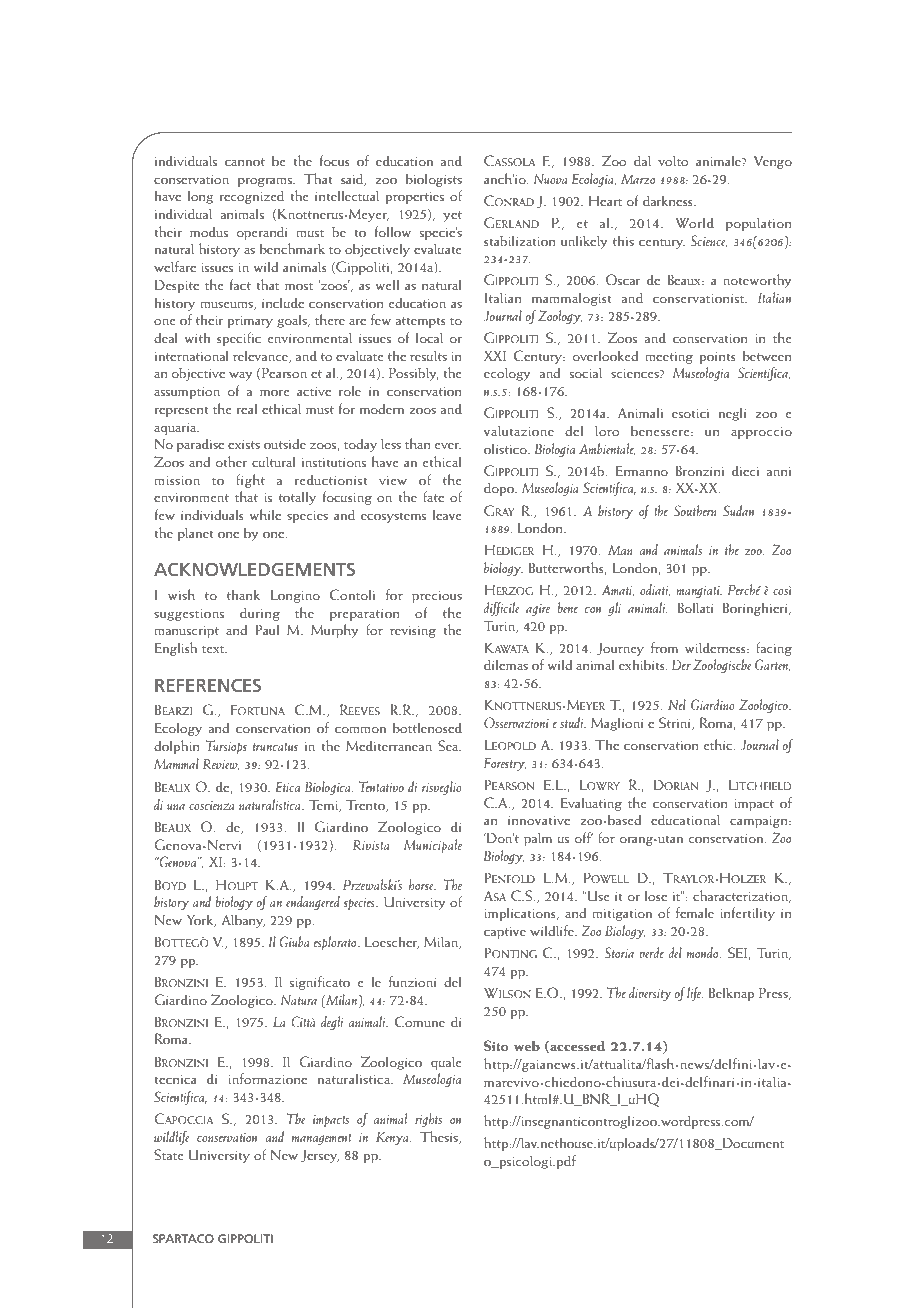  I want to click on real, so click(246, 408).
